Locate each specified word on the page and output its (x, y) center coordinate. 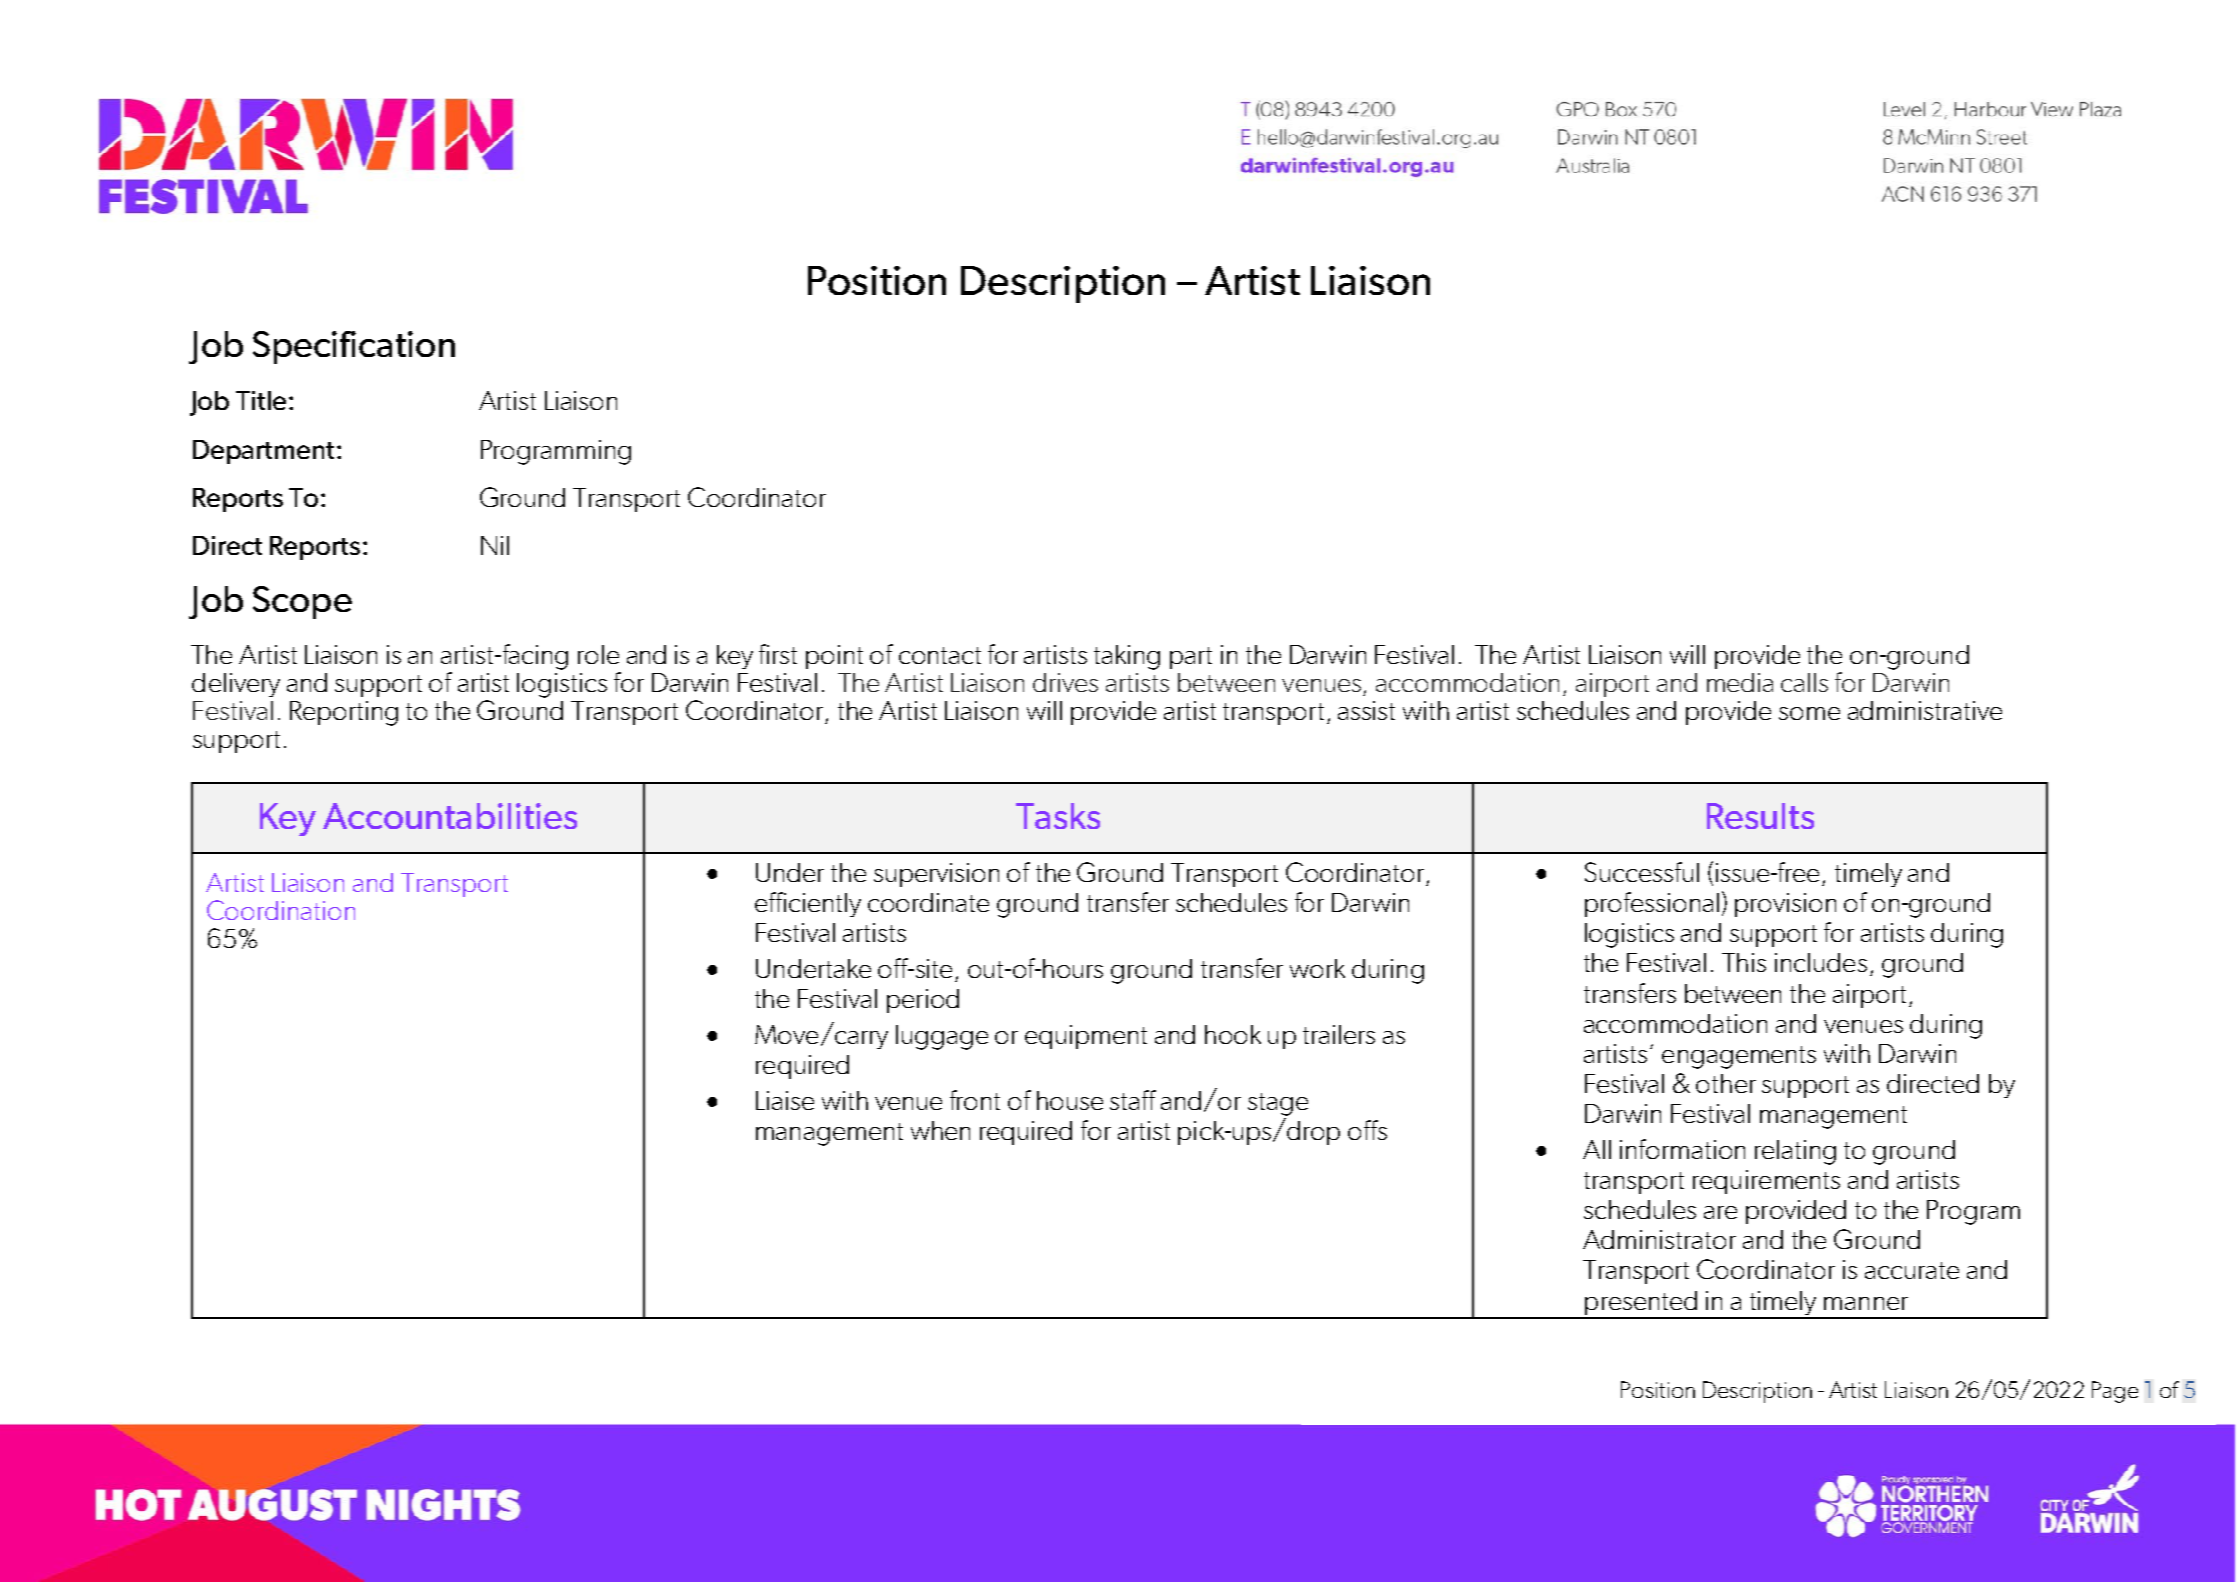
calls (1804, 682)
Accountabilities (450, 816)
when (940, 1130)
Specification (354, 347)
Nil (495, 545)
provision (1785, 905)
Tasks (1058, 816)
